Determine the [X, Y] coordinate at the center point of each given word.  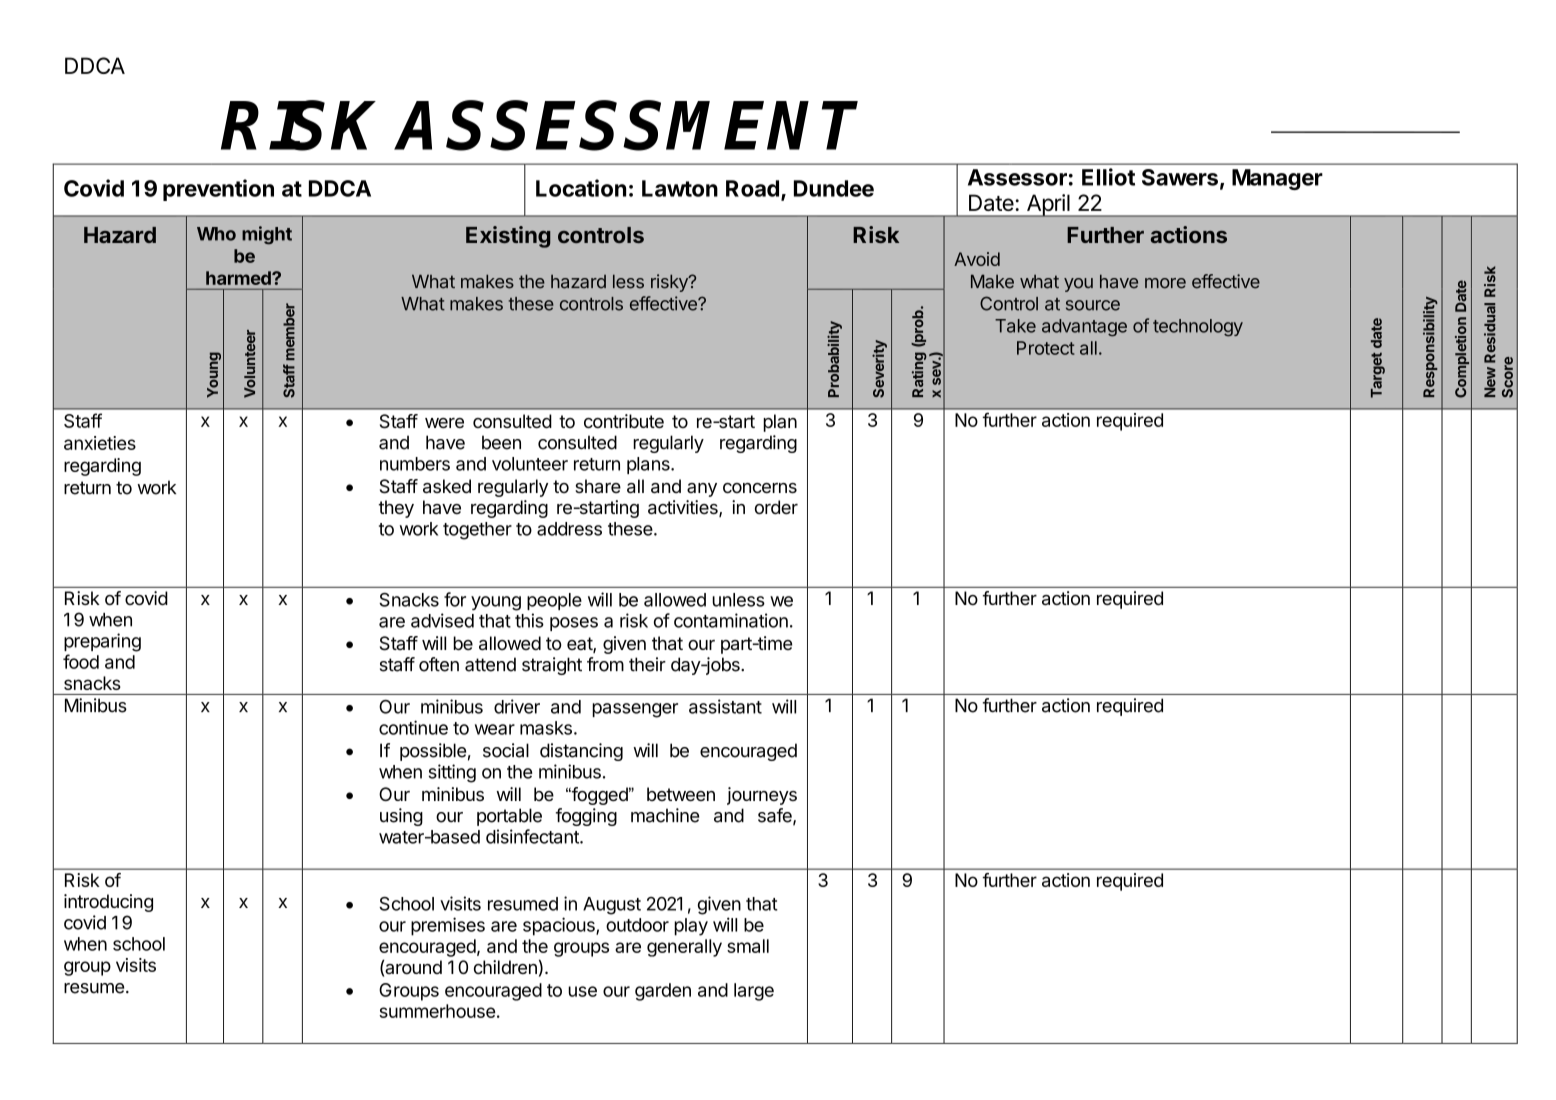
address [569, 529]
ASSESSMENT [627, 125]
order [776, 507]
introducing [108, 903]
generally [684, 948]
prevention [218, 190]
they [396, 509]
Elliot [1108, 177]
